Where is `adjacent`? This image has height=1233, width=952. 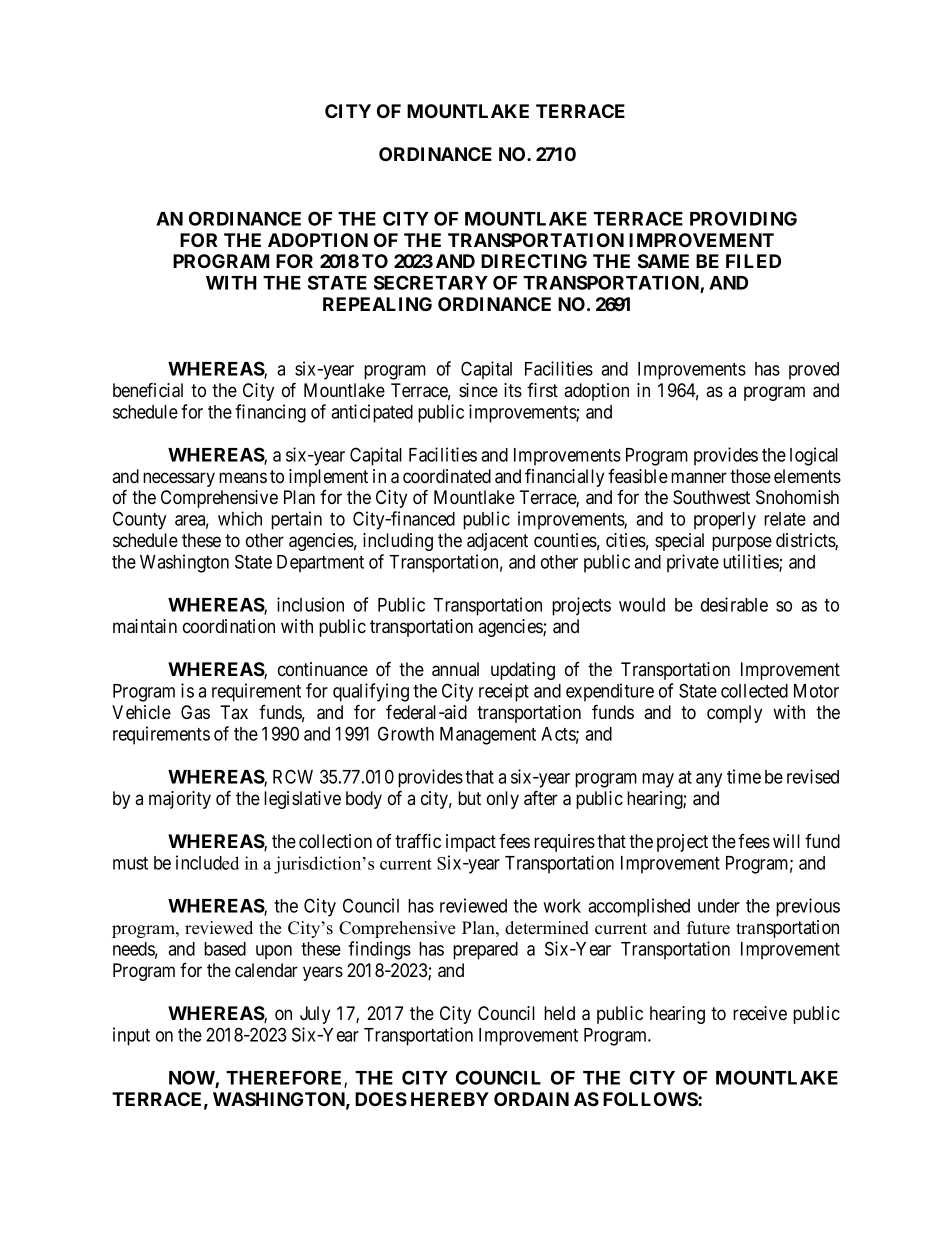 adjacent is located at coordinates (497, 542).
